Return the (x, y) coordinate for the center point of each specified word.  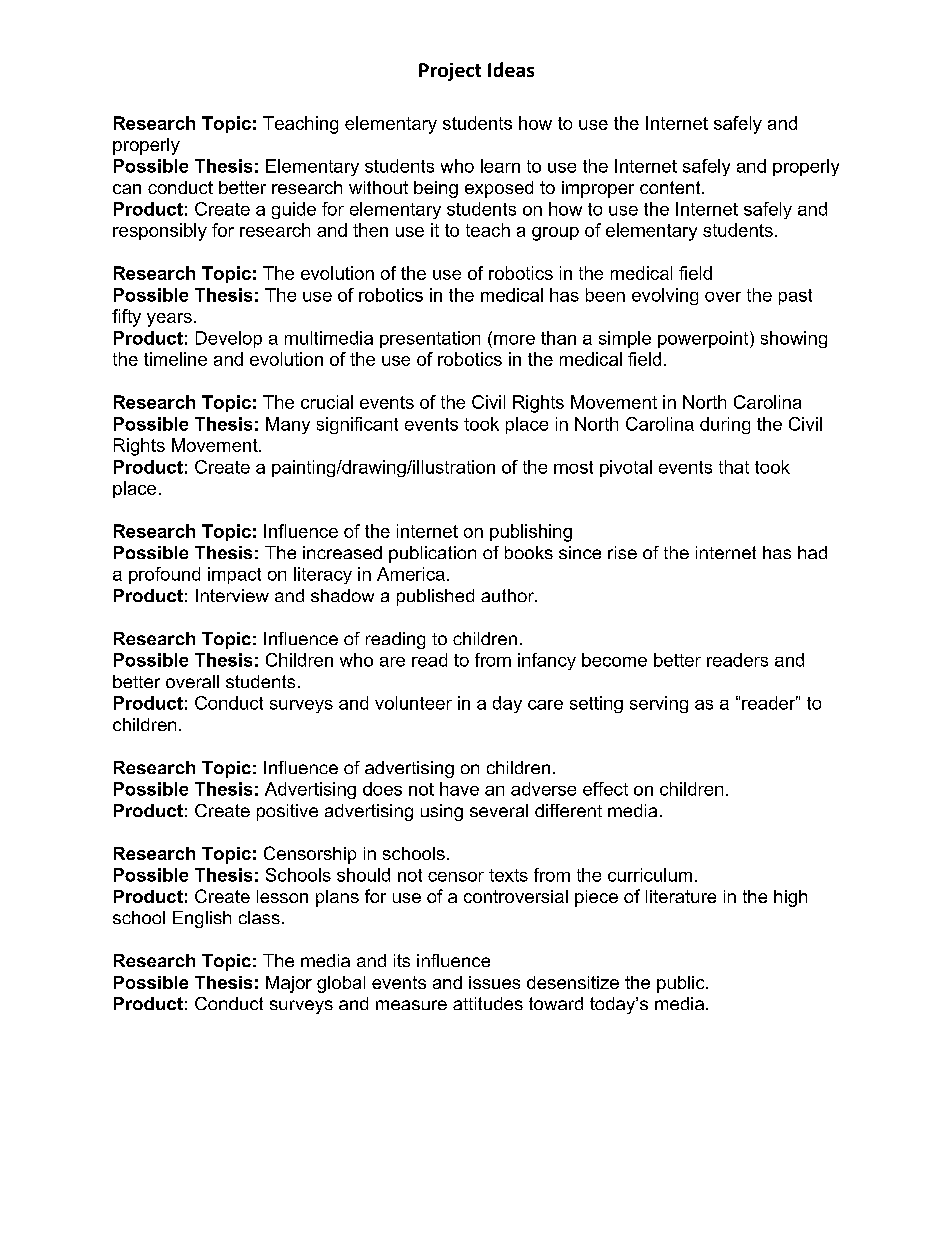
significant (357, 425)
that (734, 467)
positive (287, 812)
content (671, 187)
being (436, 189)
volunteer (413, 703)
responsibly (160, 232)
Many (288, 425)
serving (659, 704)
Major (289, 984)
